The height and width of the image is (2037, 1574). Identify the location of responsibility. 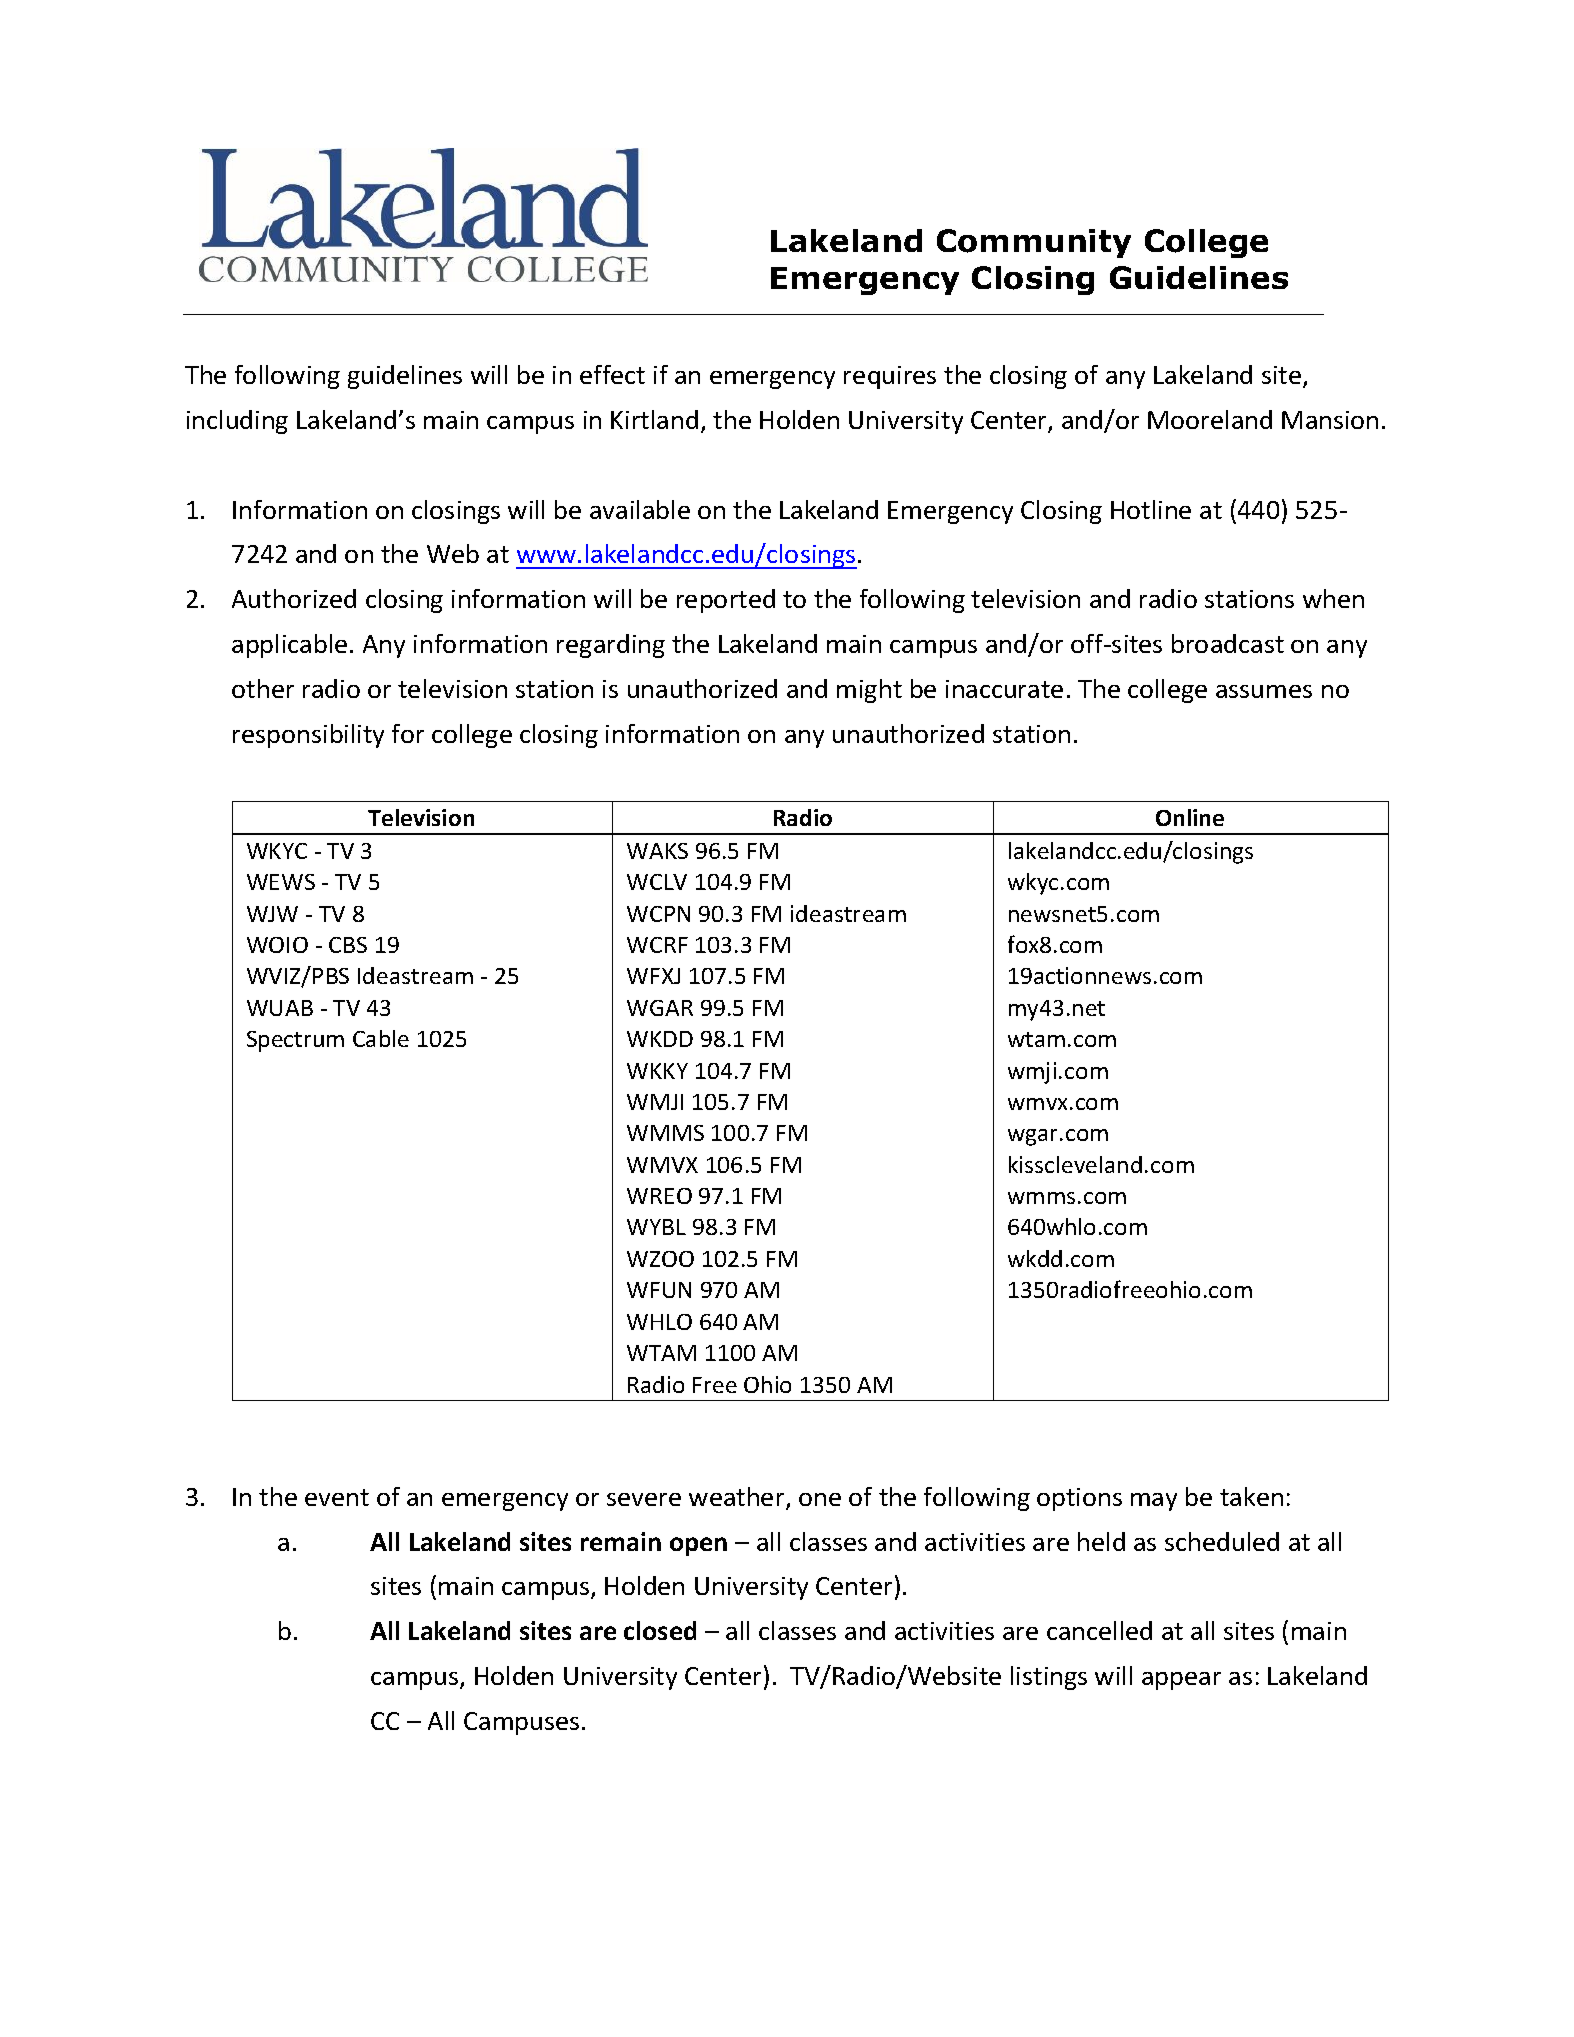
(308, 736).
